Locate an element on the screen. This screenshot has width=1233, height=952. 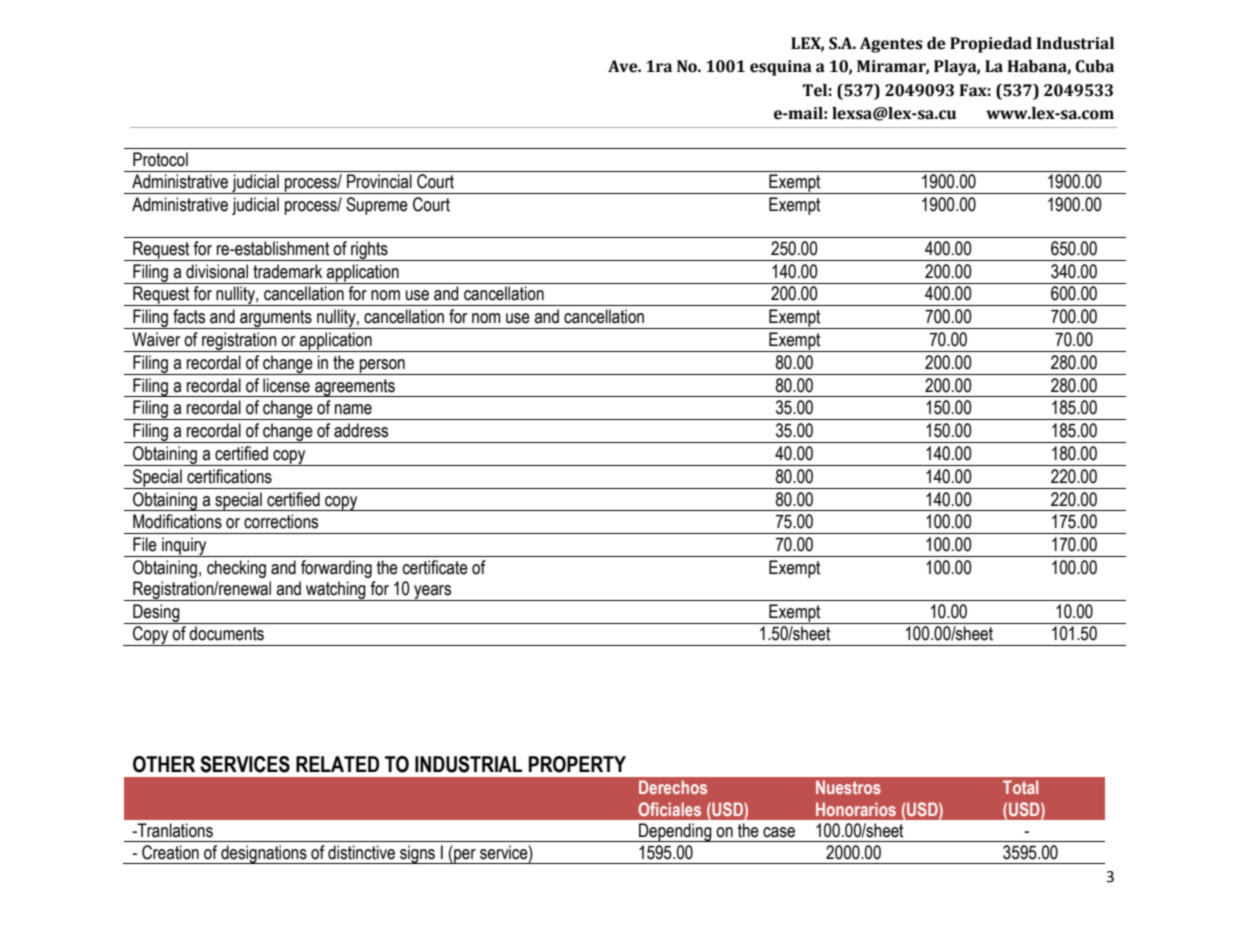
Depending is located at coordinates (675, 832).
